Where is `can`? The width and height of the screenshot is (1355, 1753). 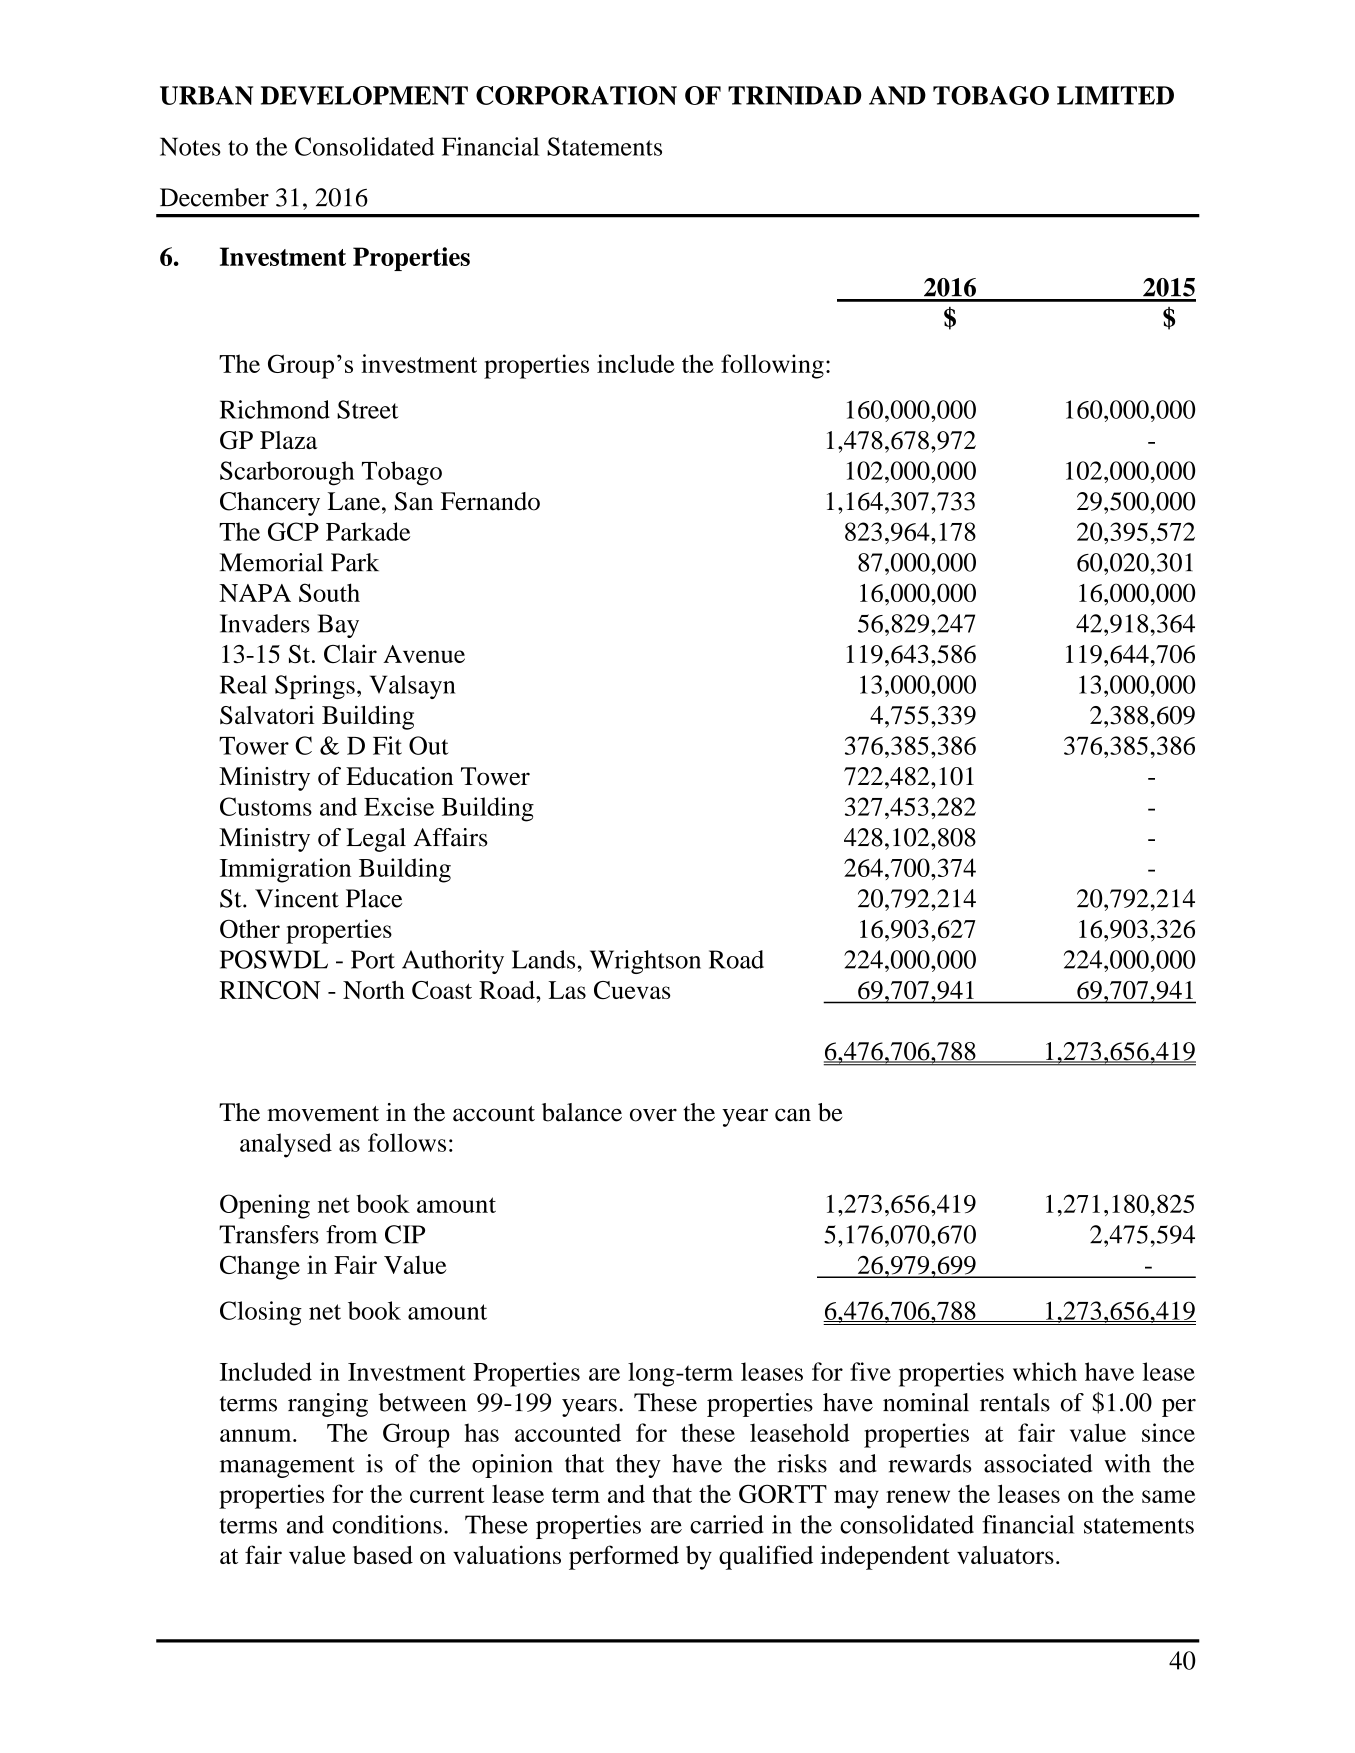 can is located at coordinates (793, 1115).
